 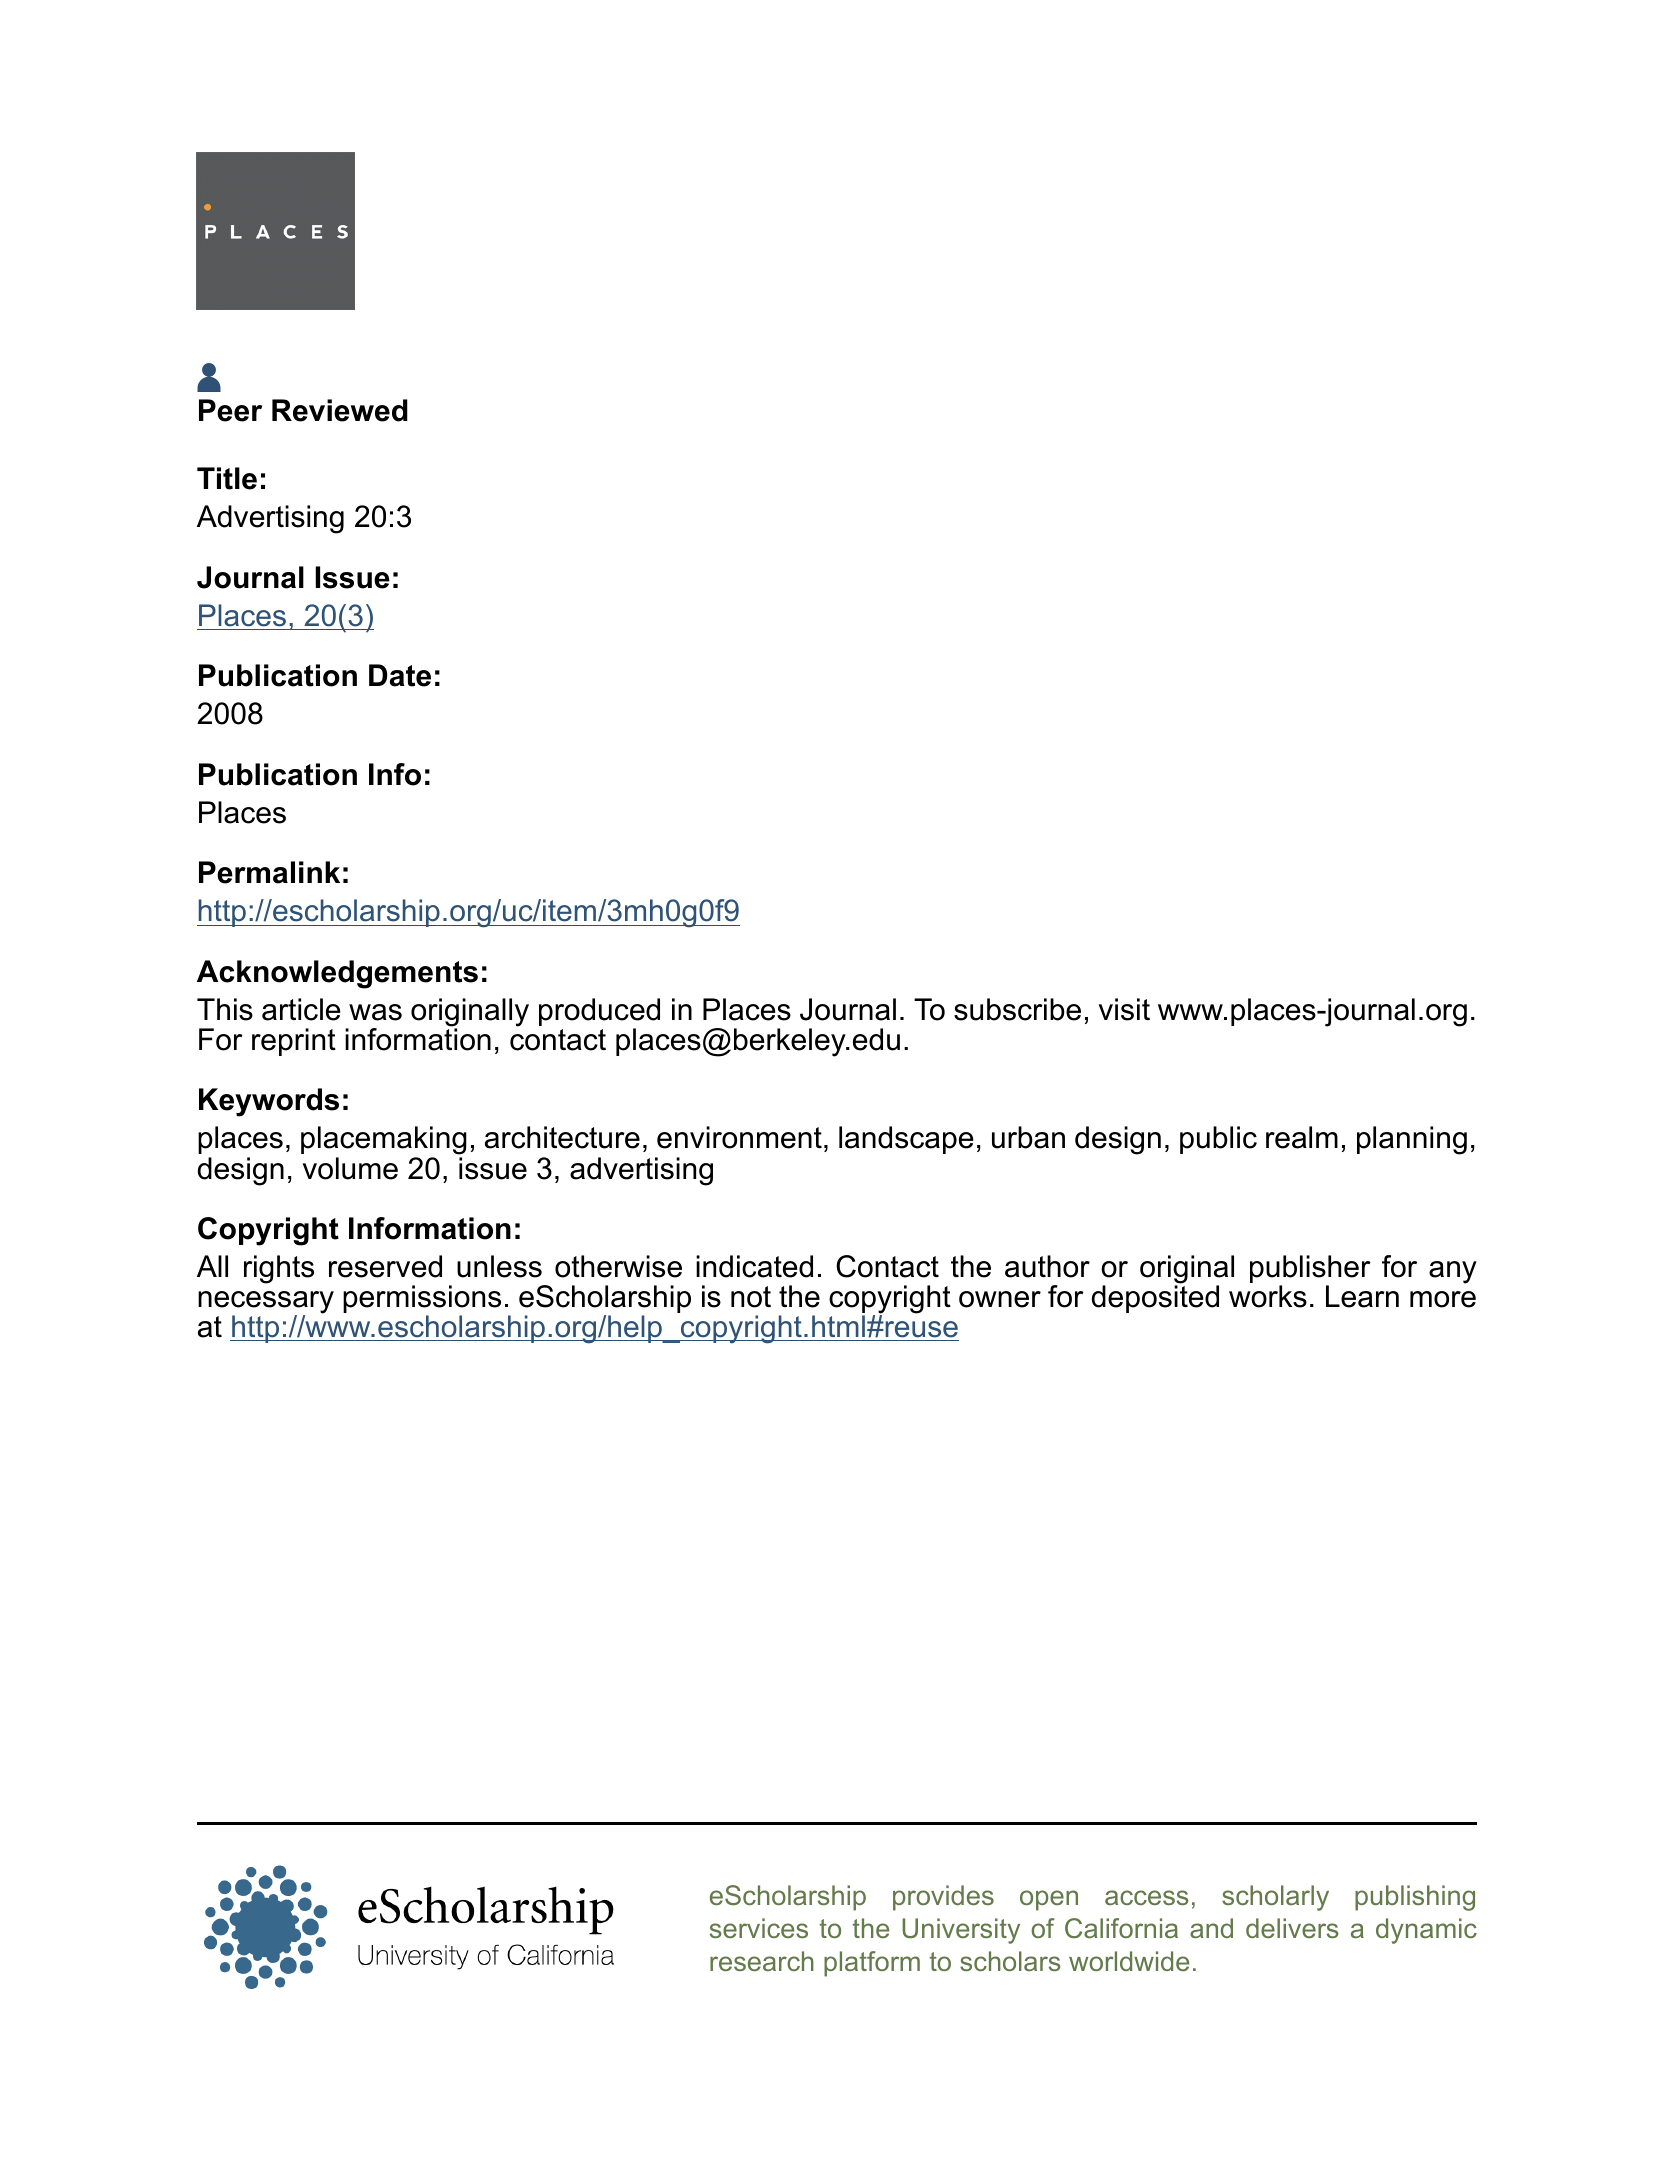 What do you see at coordinates (350, 1168) in the page?
I see `volume` at bounding box center [350, 1168].
